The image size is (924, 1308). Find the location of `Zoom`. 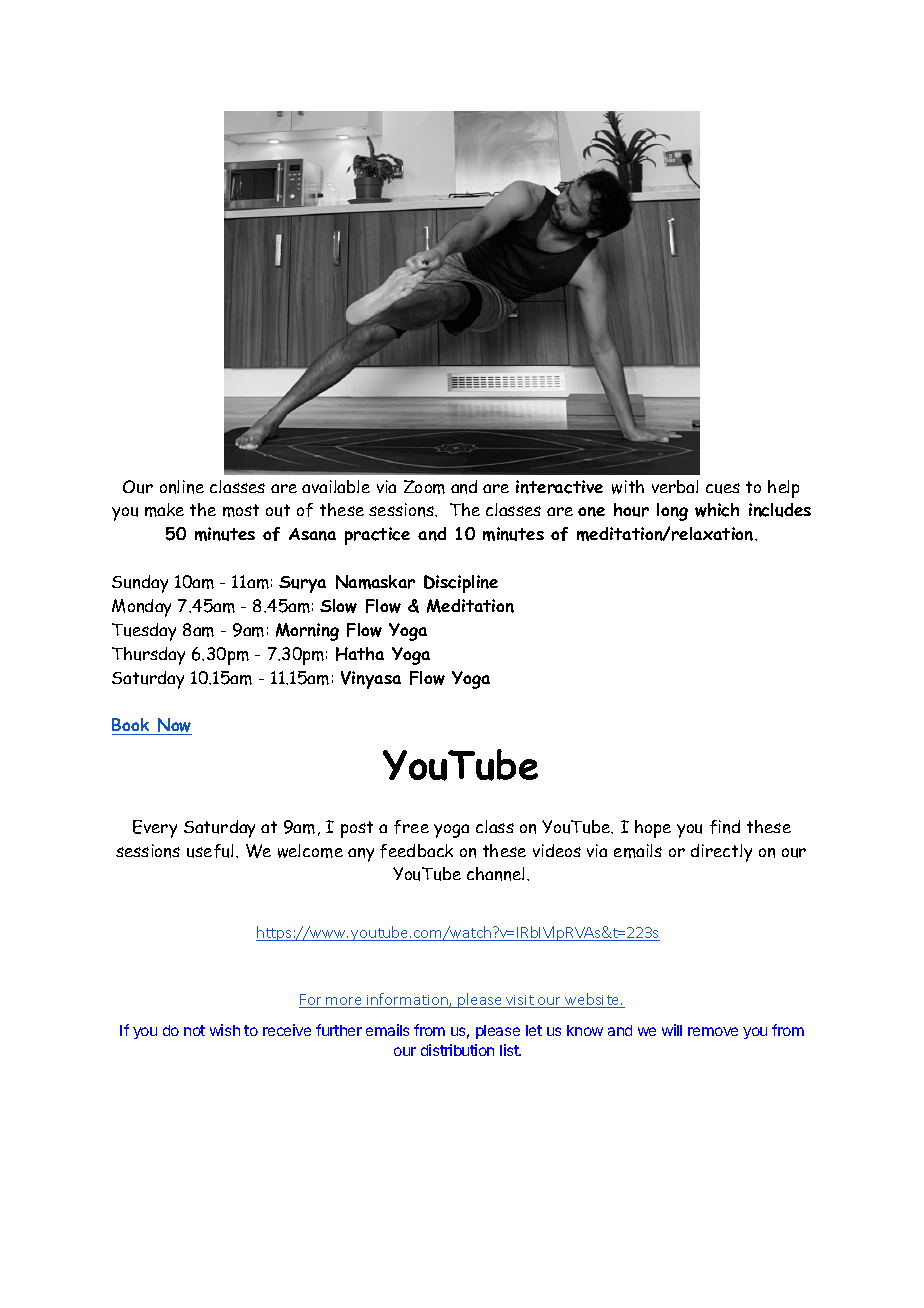

Zoom is located at coordinates (424, 487).
